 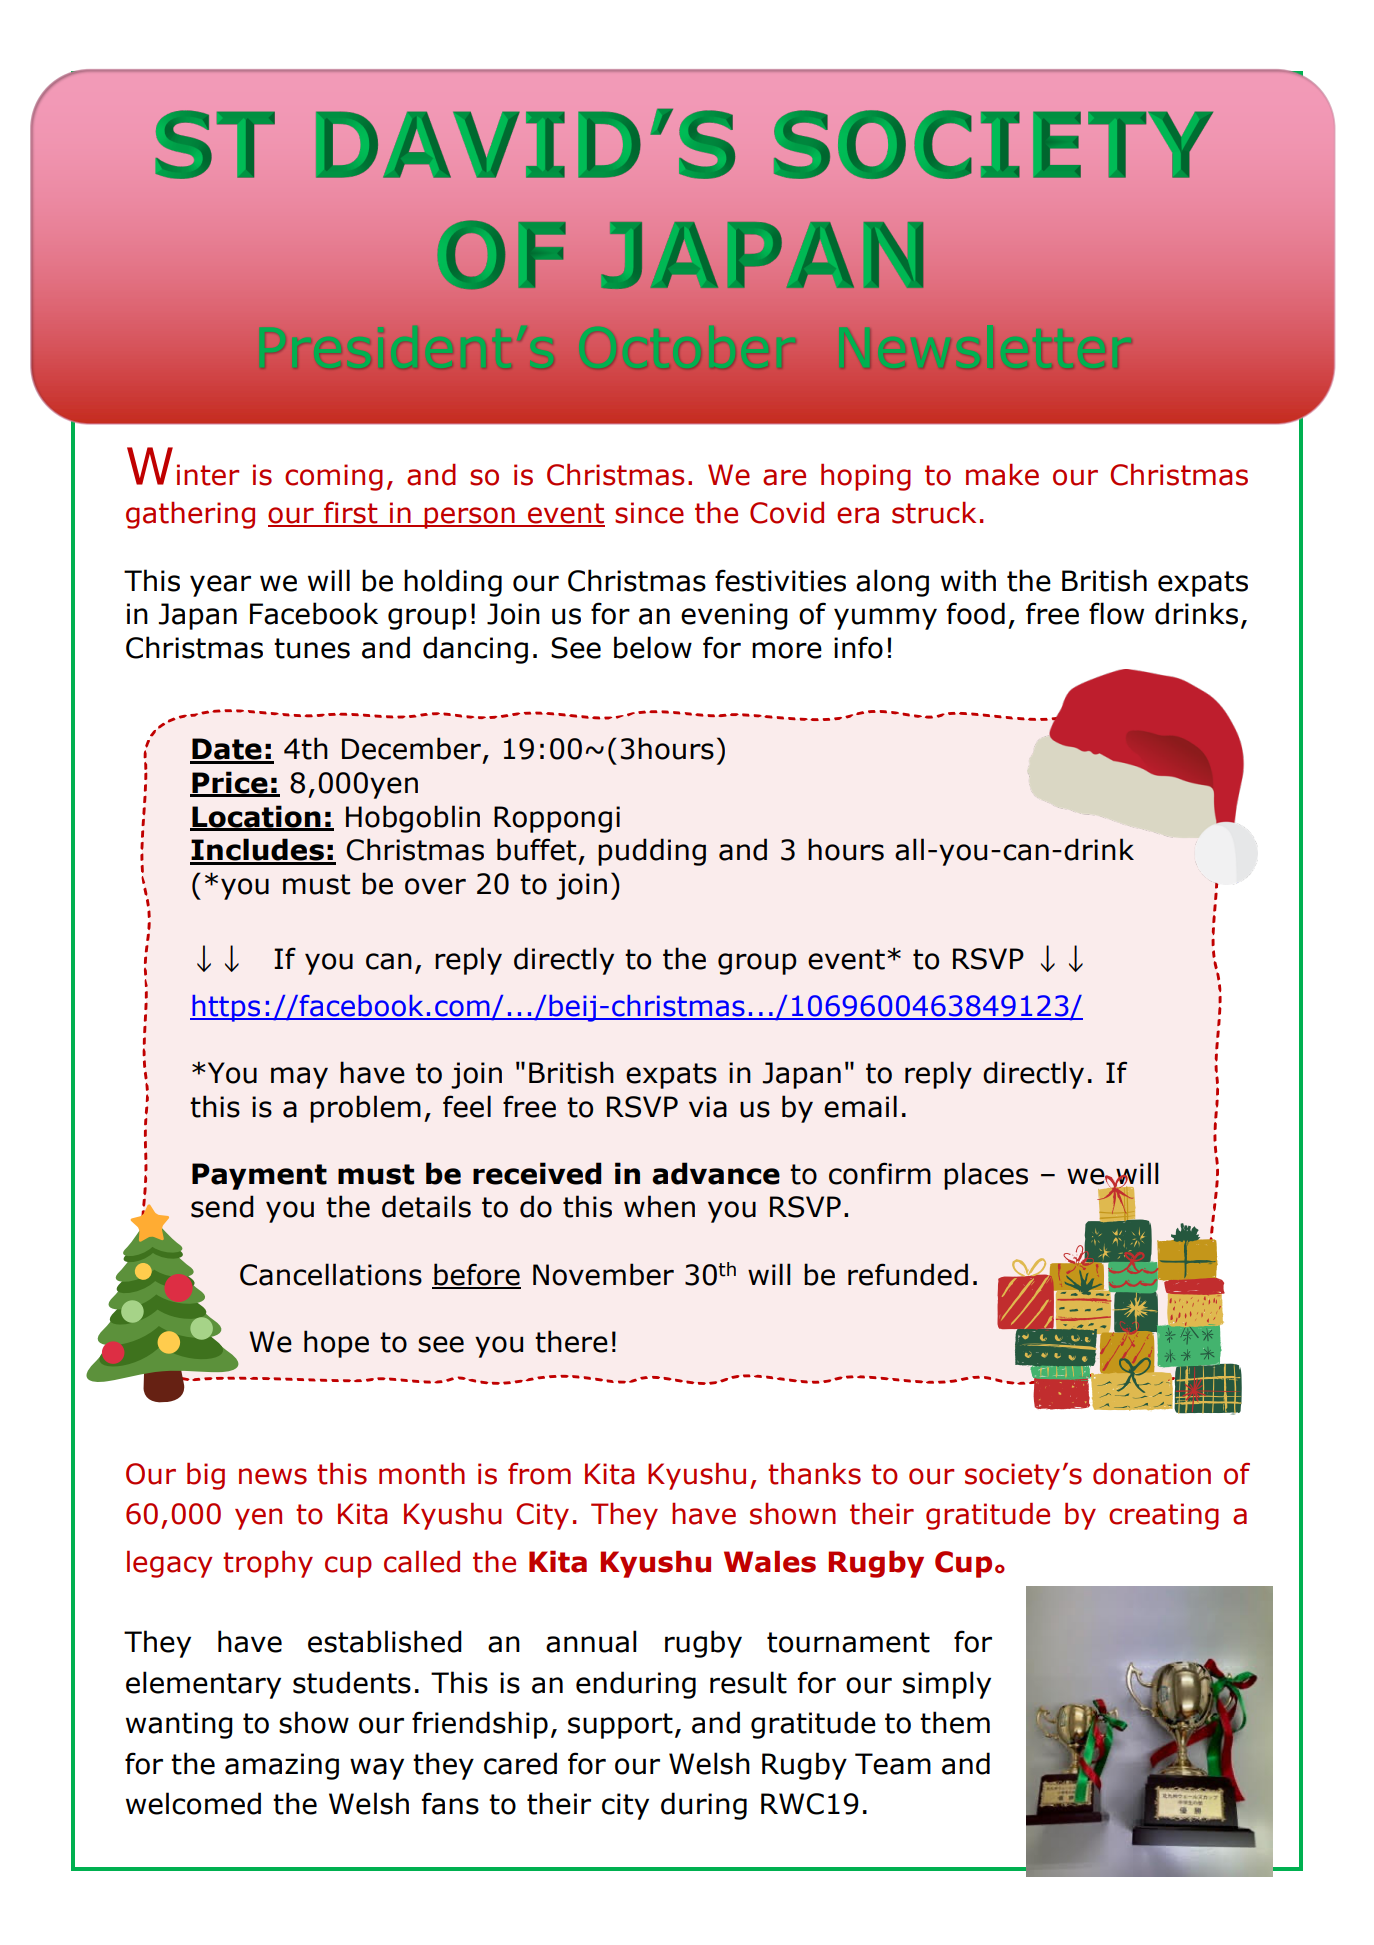 I want to click on places, so click(x=986, y=1176).
